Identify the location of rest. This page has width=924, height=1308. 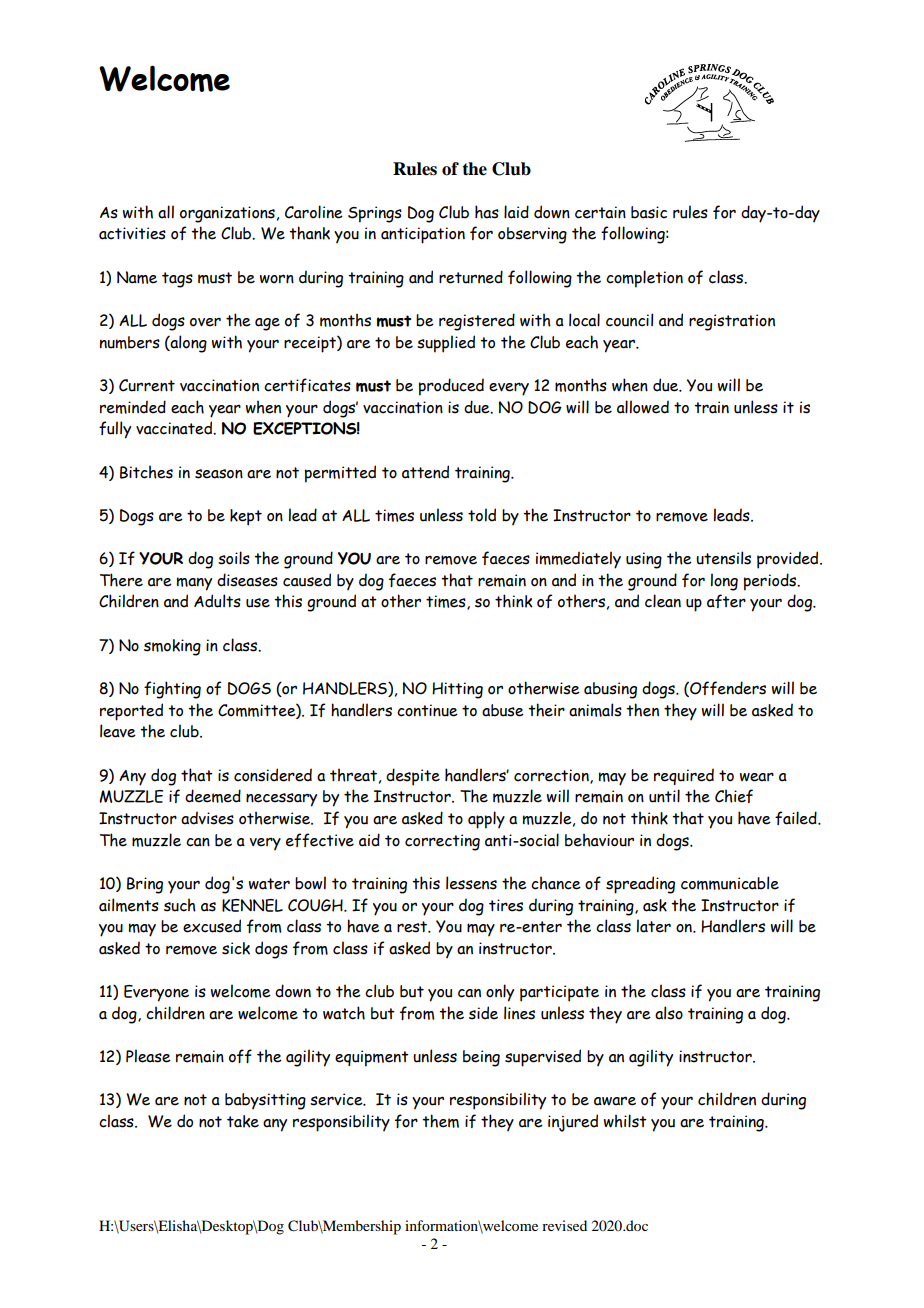
(413, 927).
